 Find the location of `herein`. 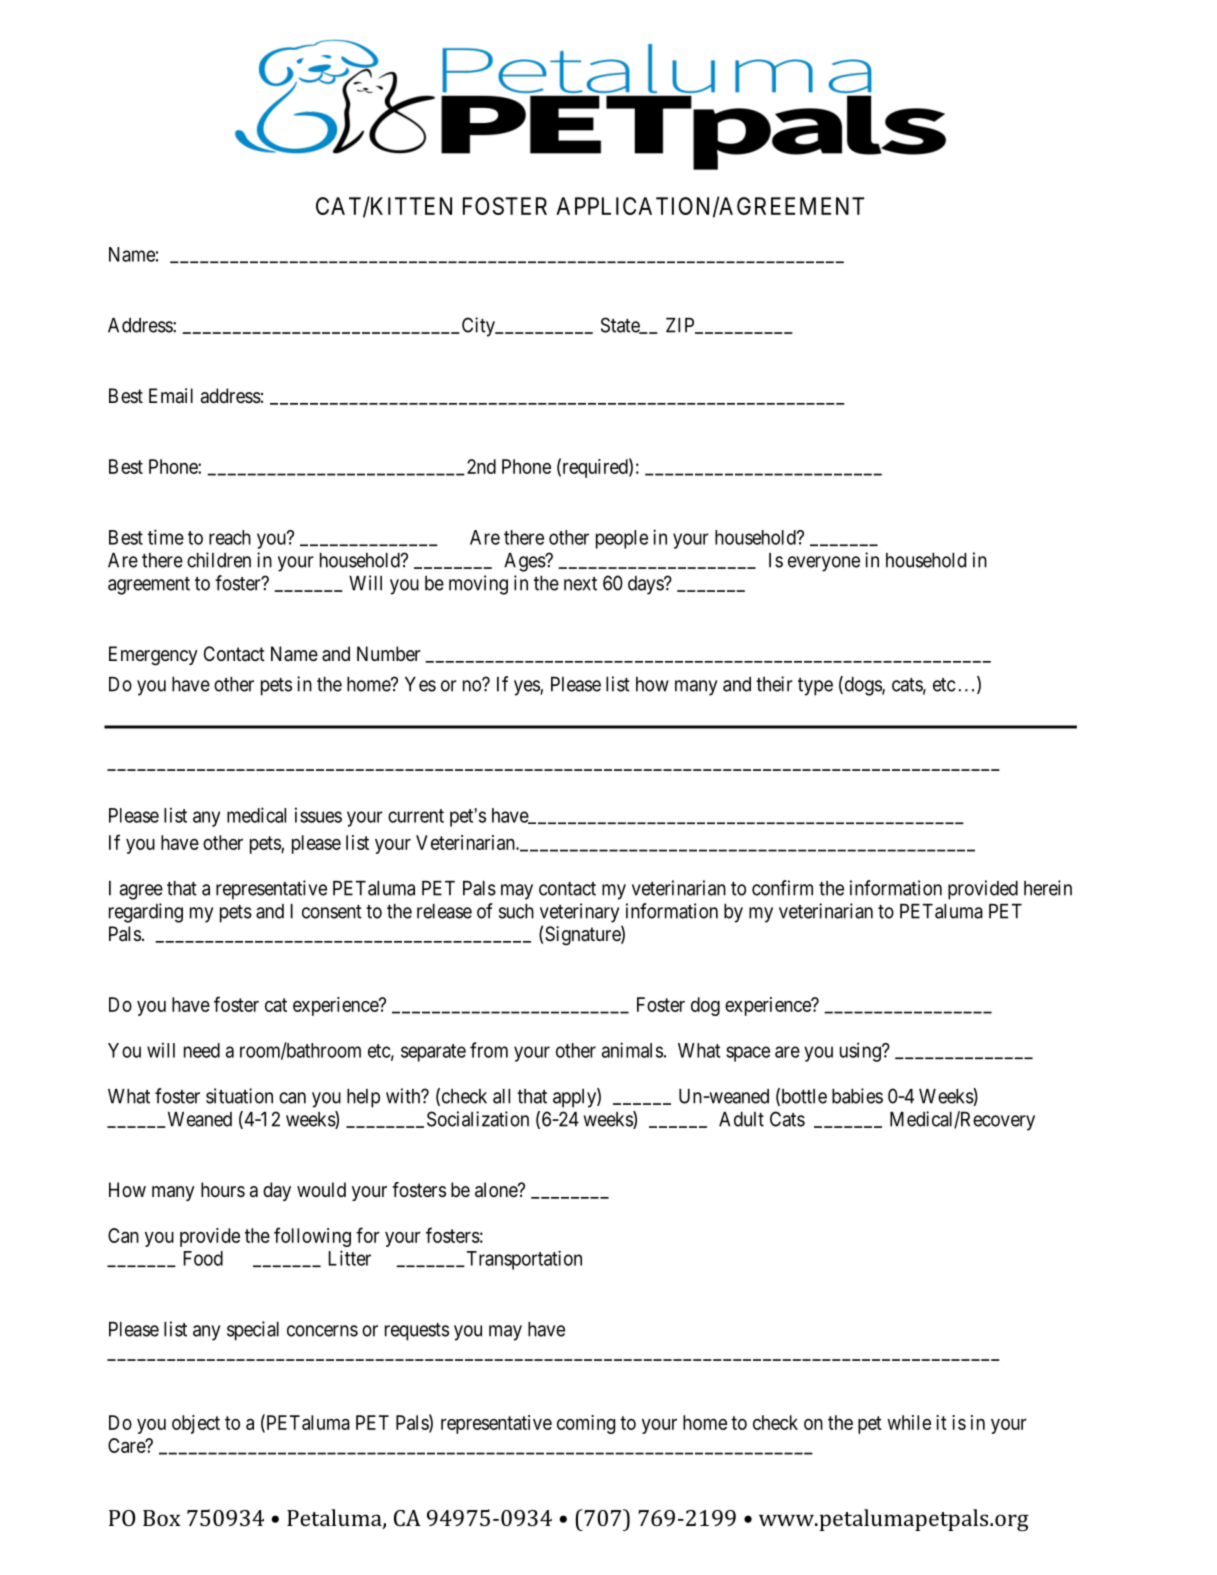

herein is located at coordinates (1048, 888).
